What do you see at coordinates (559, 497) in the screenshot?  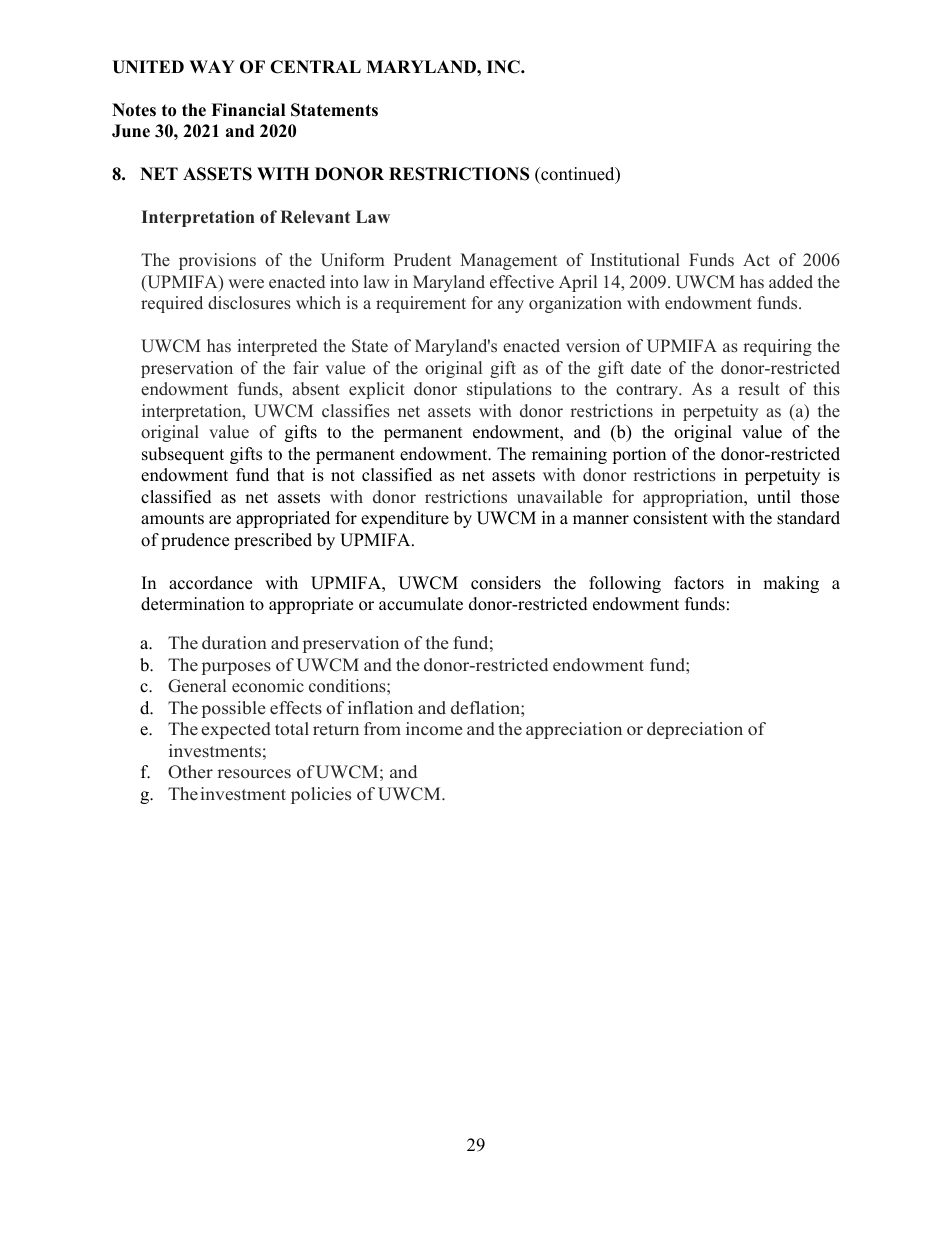 I see `unavailable` at bounding box center [559, 497].
